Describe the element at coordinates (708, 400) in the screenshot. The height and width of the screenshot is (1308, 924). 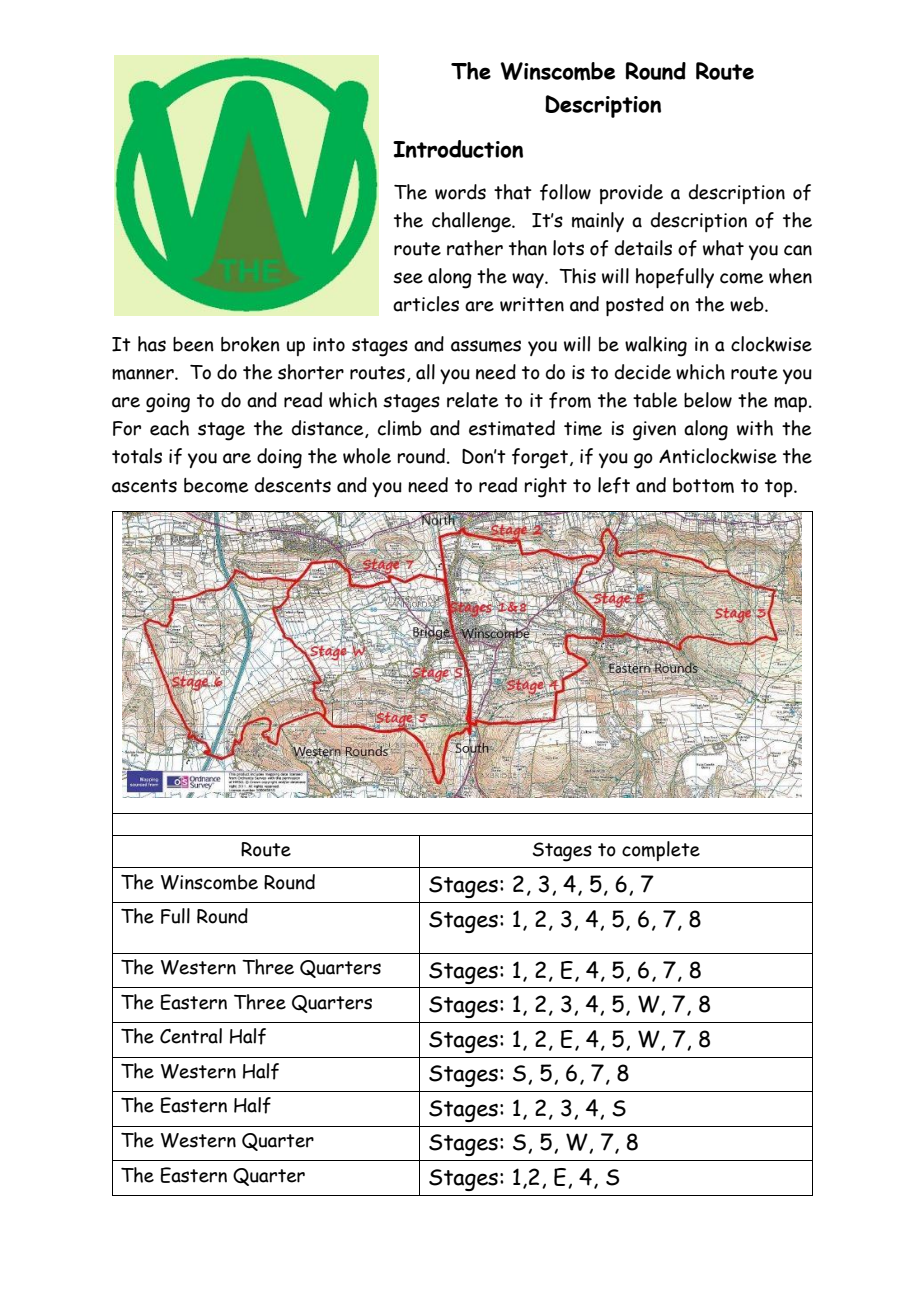
I see `below` at that location.
